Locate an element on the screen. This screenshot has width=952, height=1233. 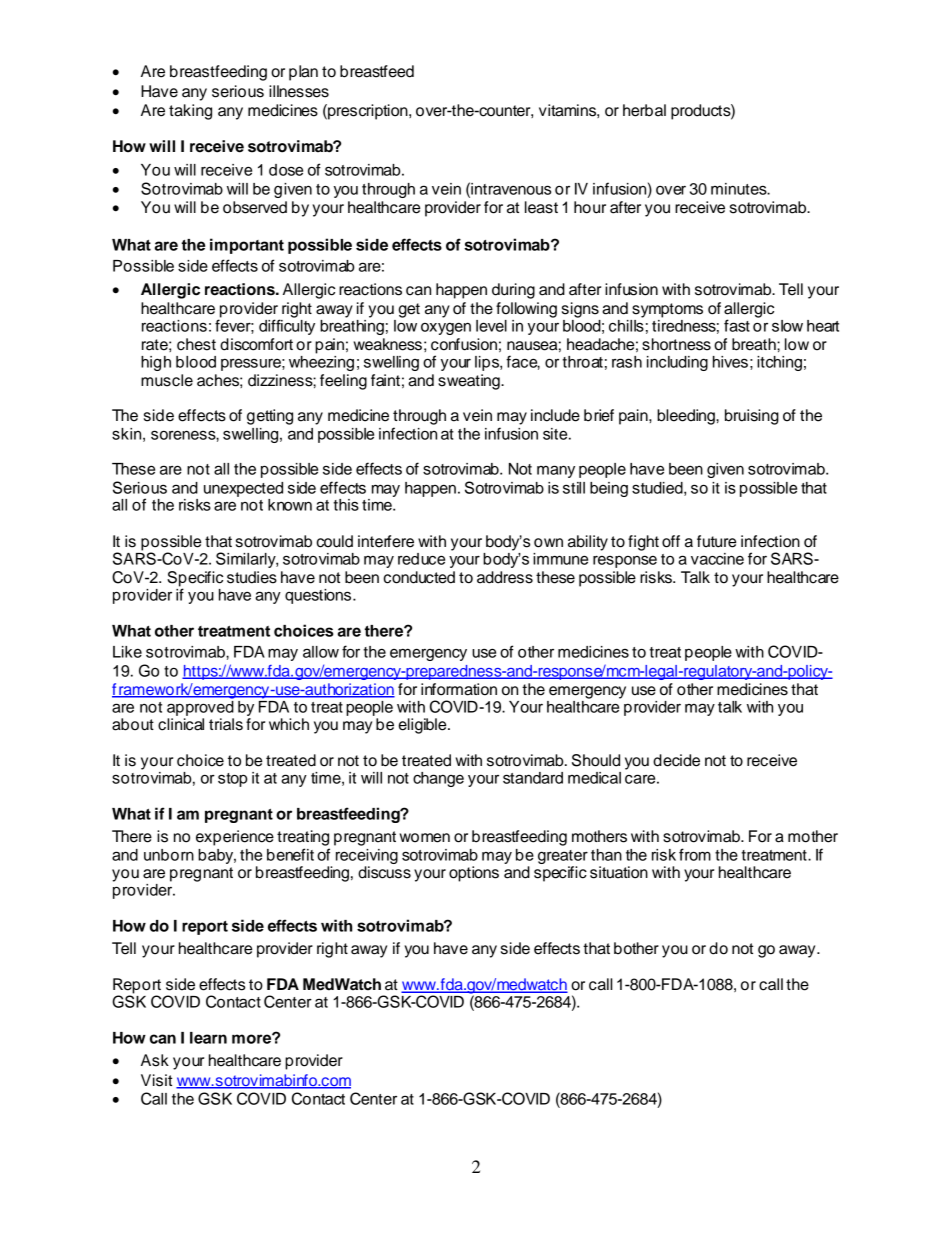
learn is located at coordinates (208, 1038).
